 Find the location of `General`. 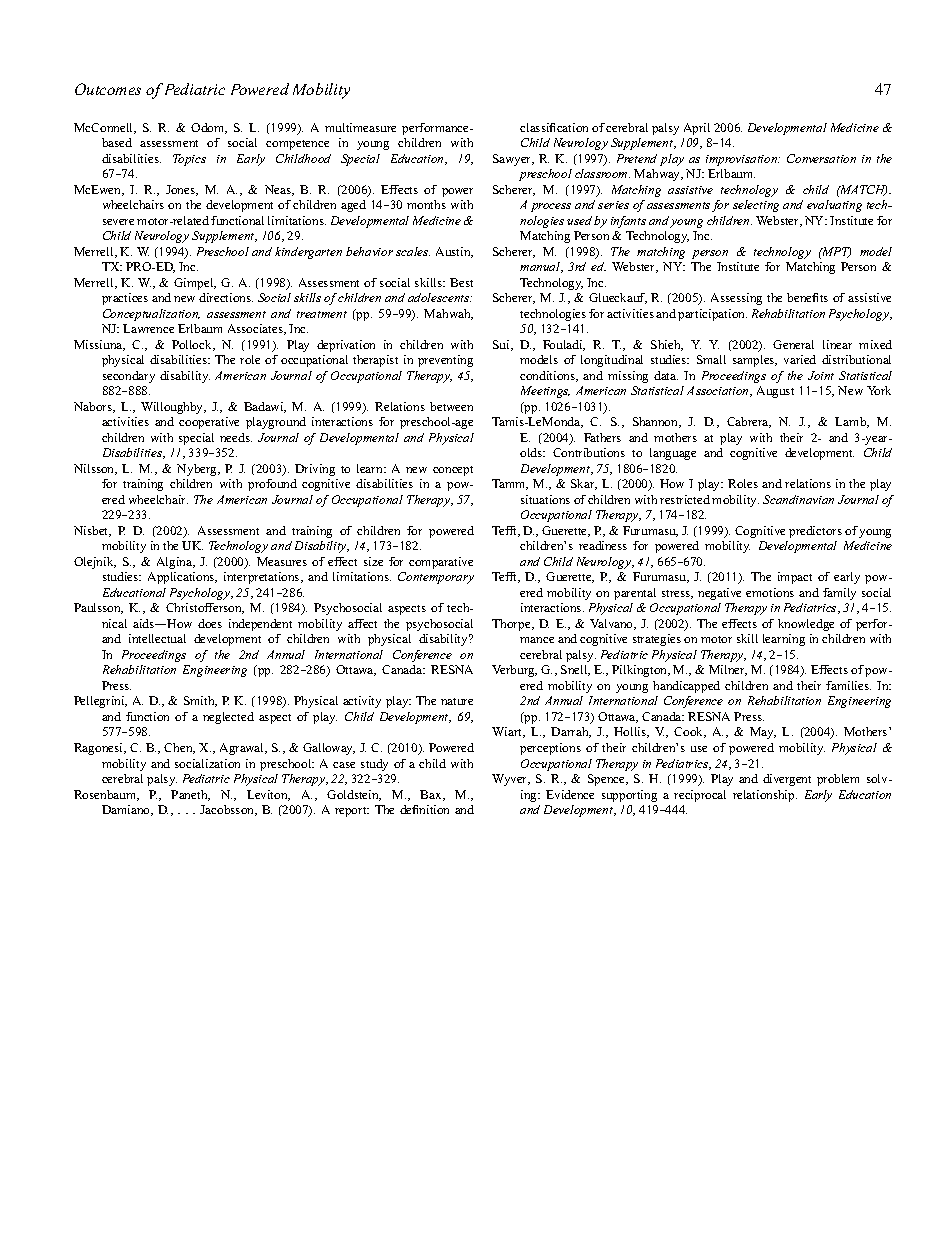

General is located at coordinates (793, 344).
